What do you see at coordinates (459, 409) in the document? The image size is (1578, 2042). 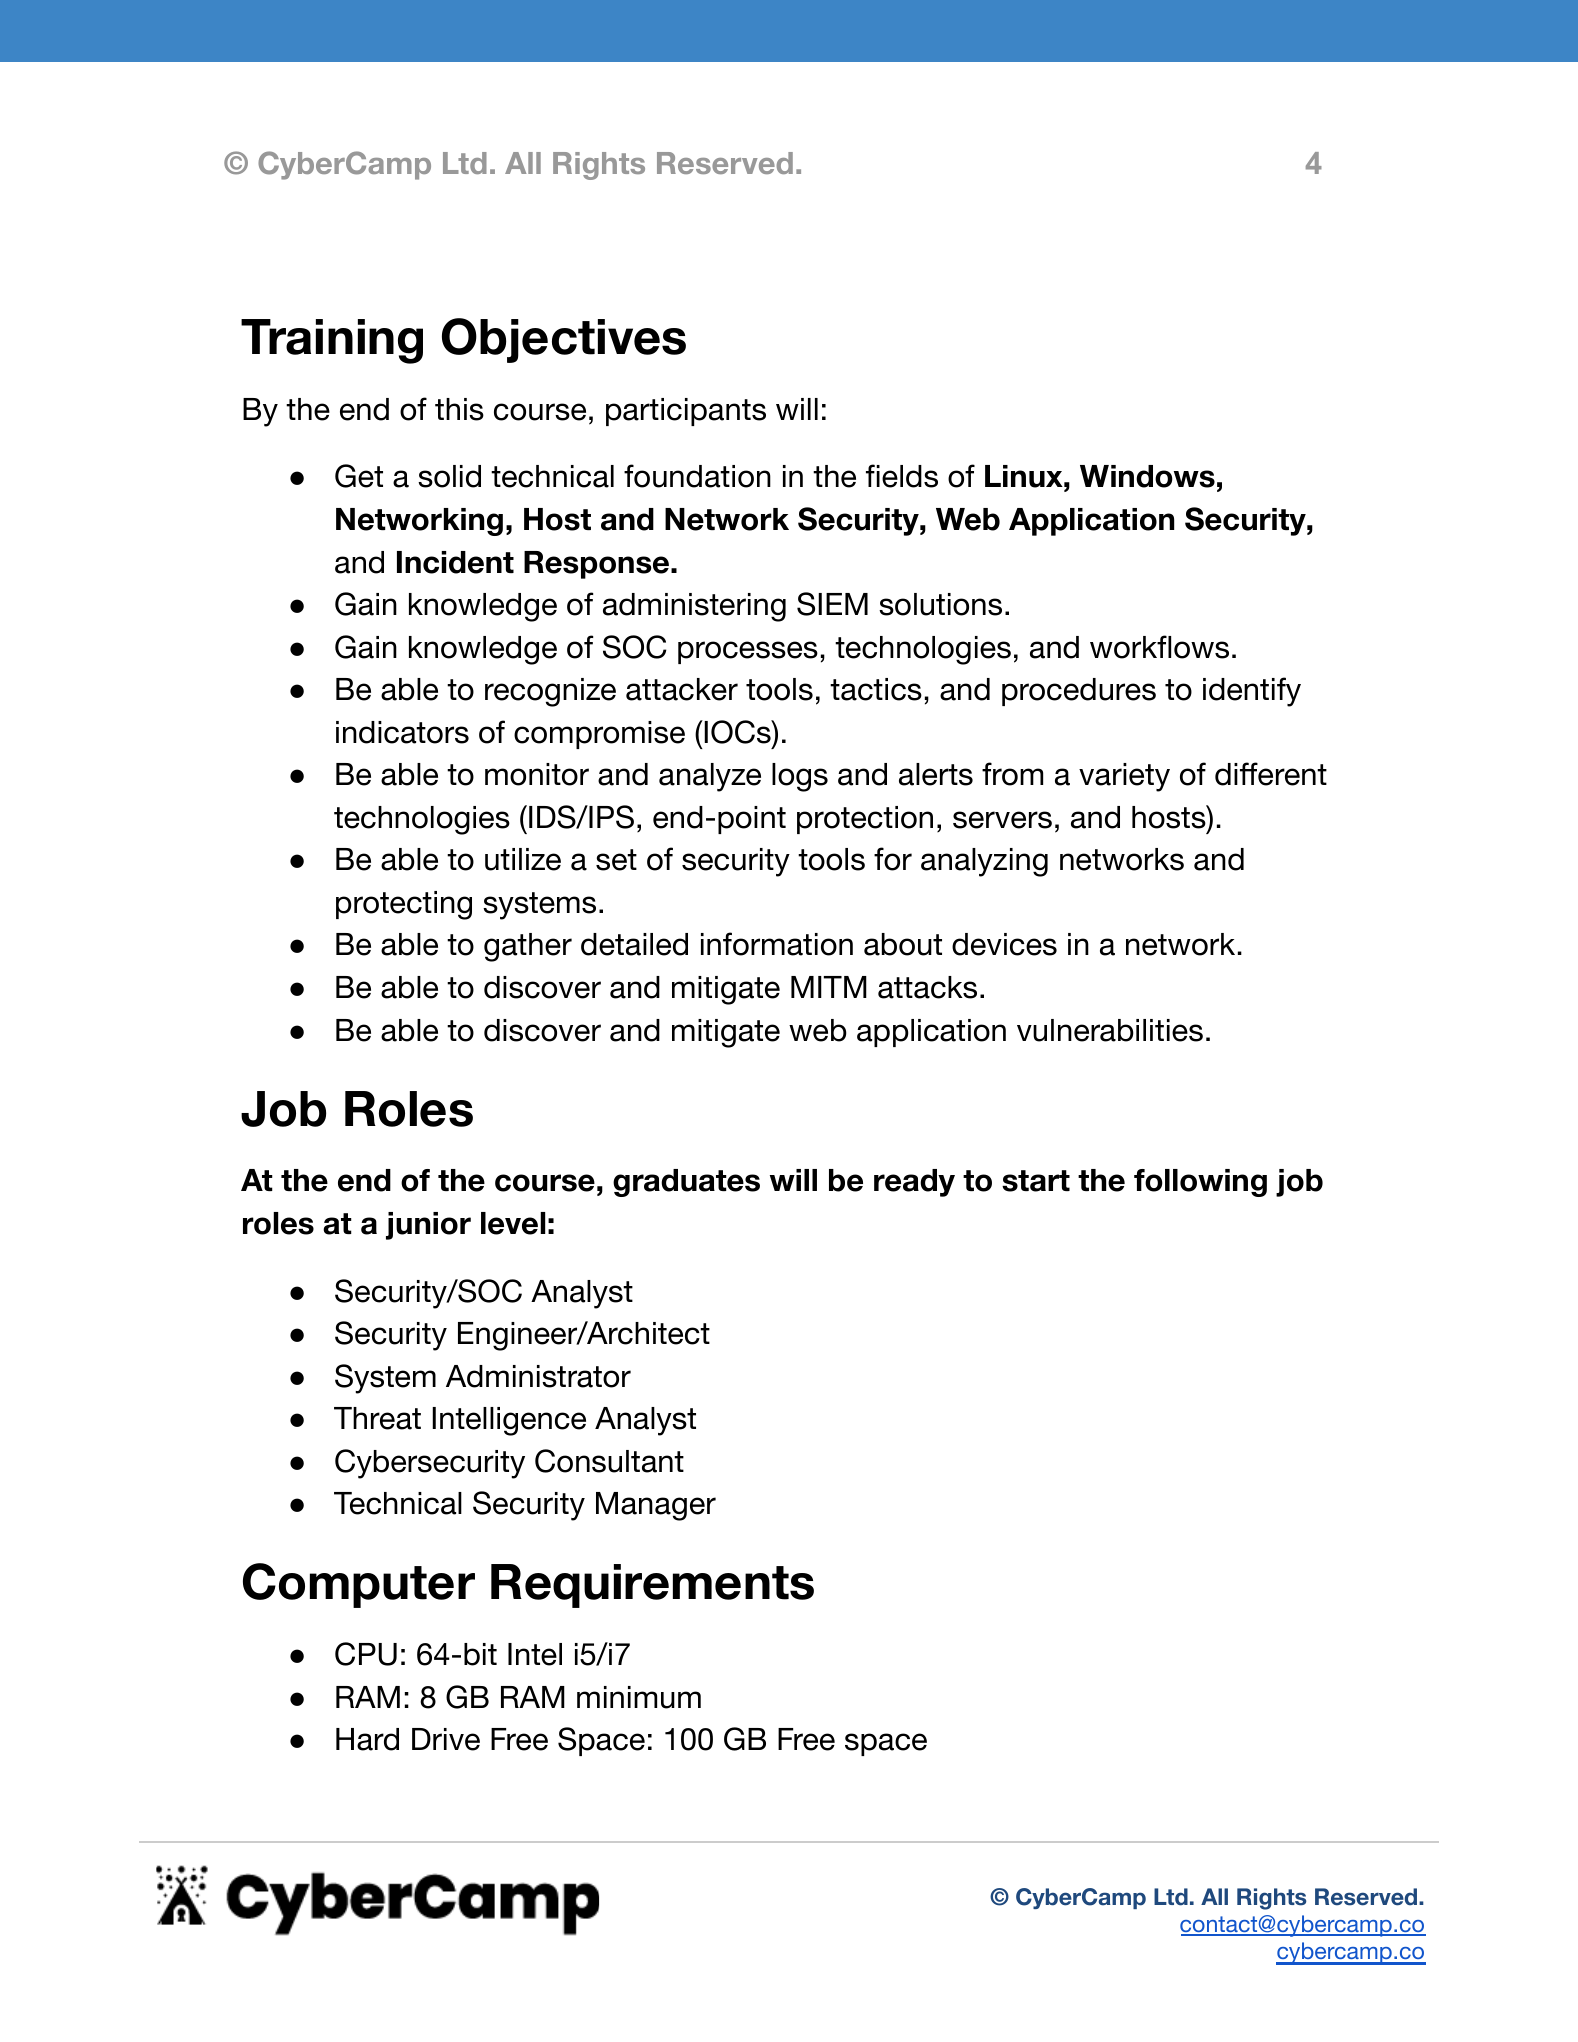 I see `this` at bounding box center [459, 409].
